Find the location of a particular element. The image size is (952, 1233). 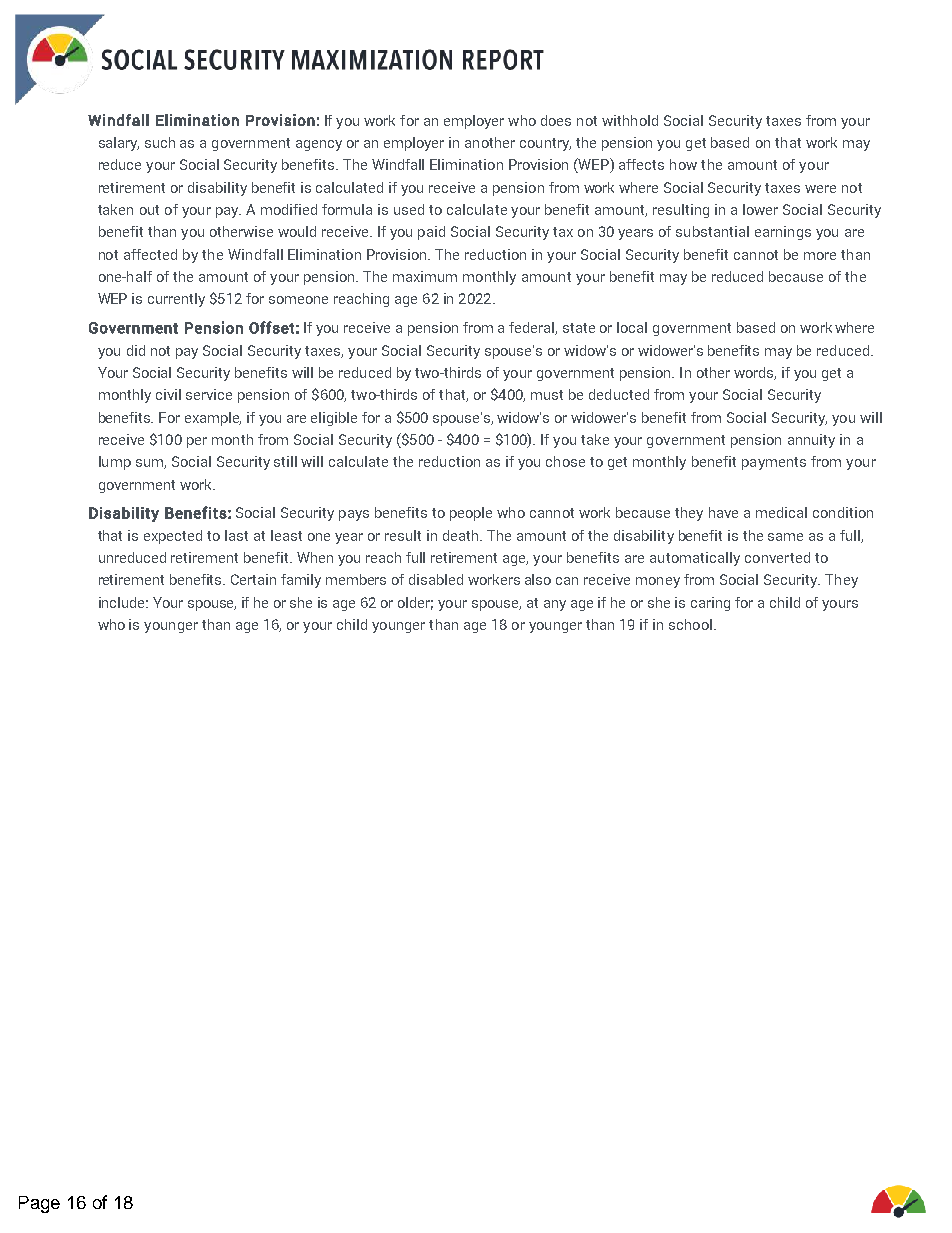

how is located at coordinates (683, 164).
